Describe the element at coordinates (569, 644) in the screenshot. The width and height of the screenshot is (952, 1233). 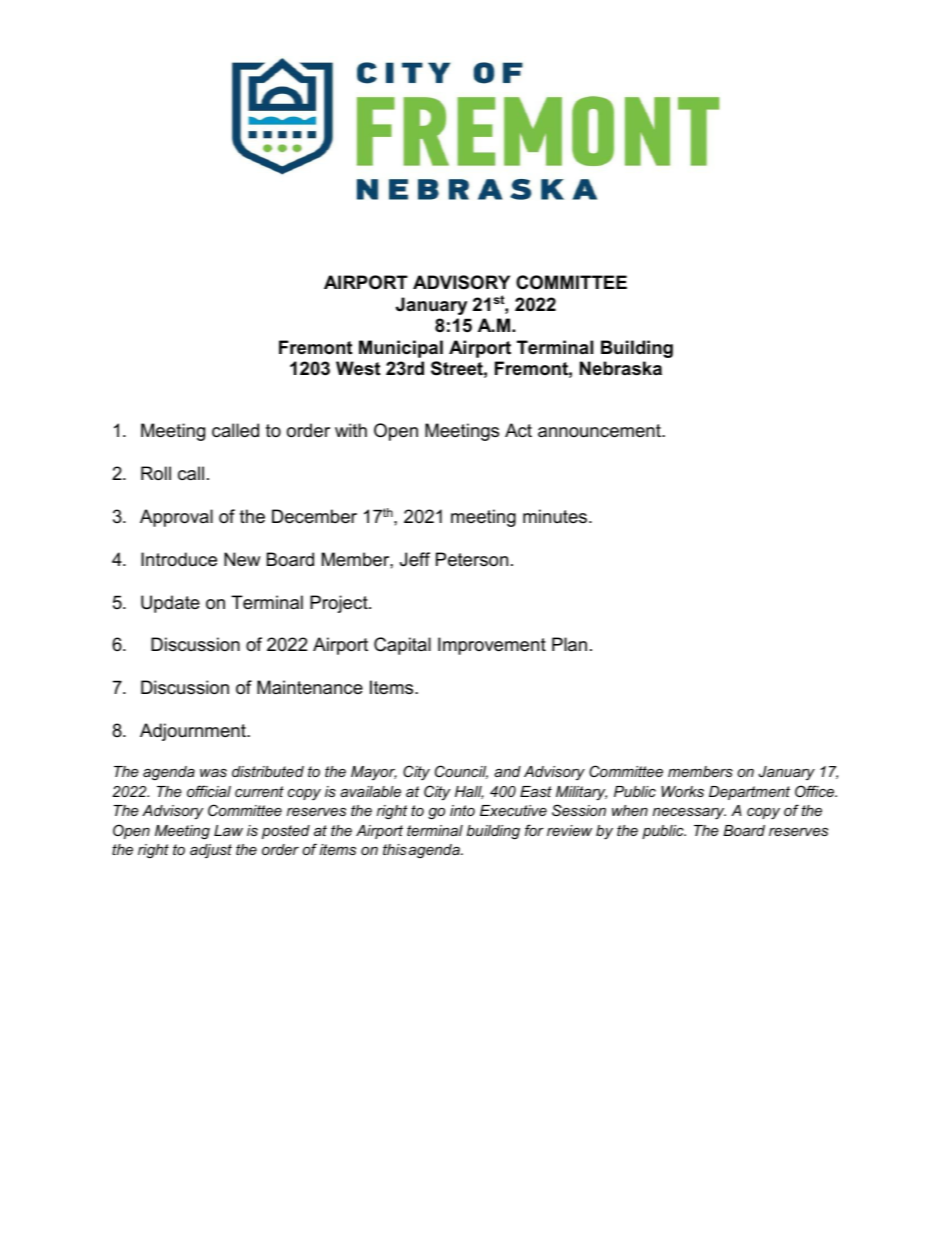
I see `Plan` at that location.
